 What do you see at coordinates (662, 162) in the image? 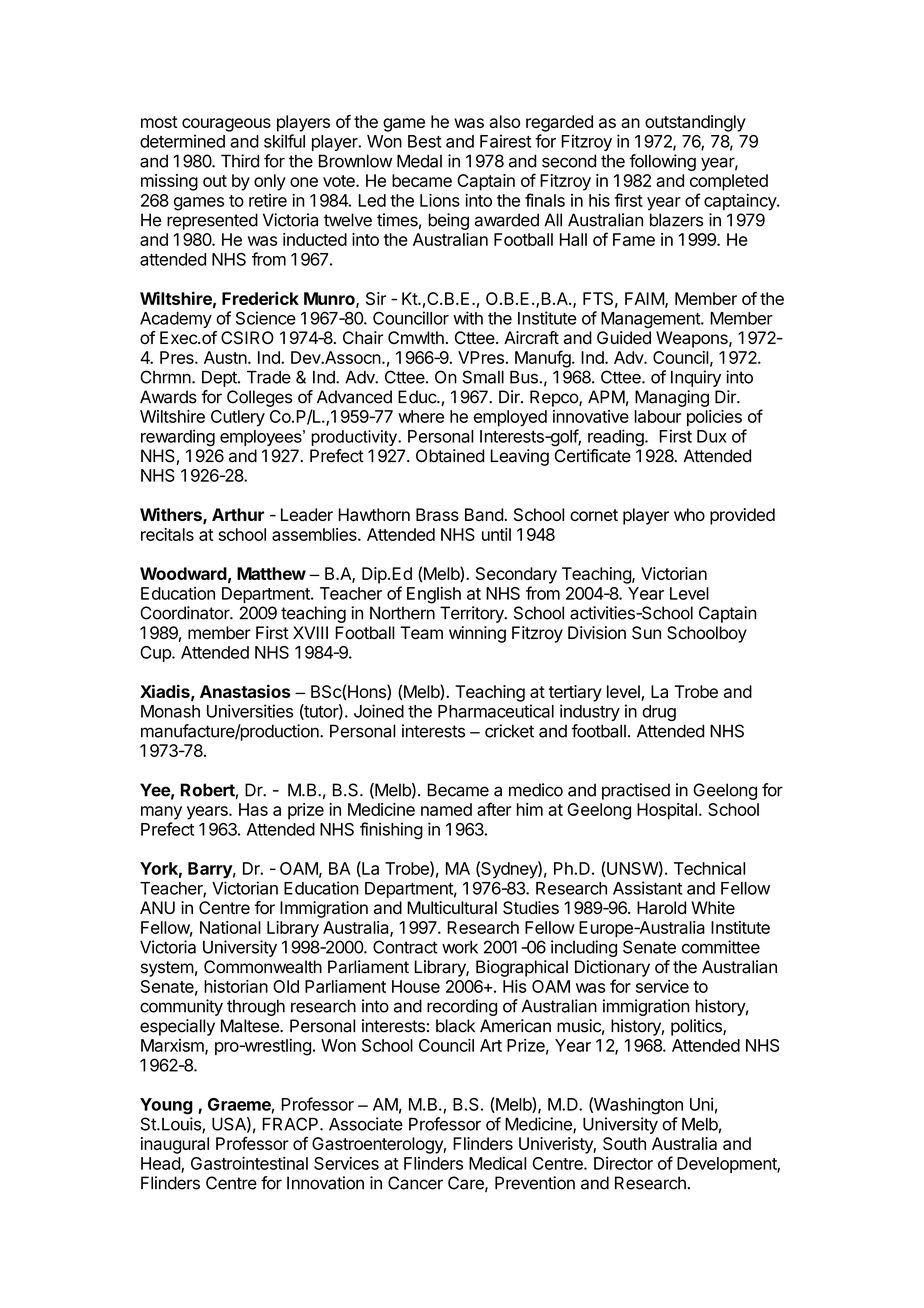
I see `following` at bounding box center [662, 162].
